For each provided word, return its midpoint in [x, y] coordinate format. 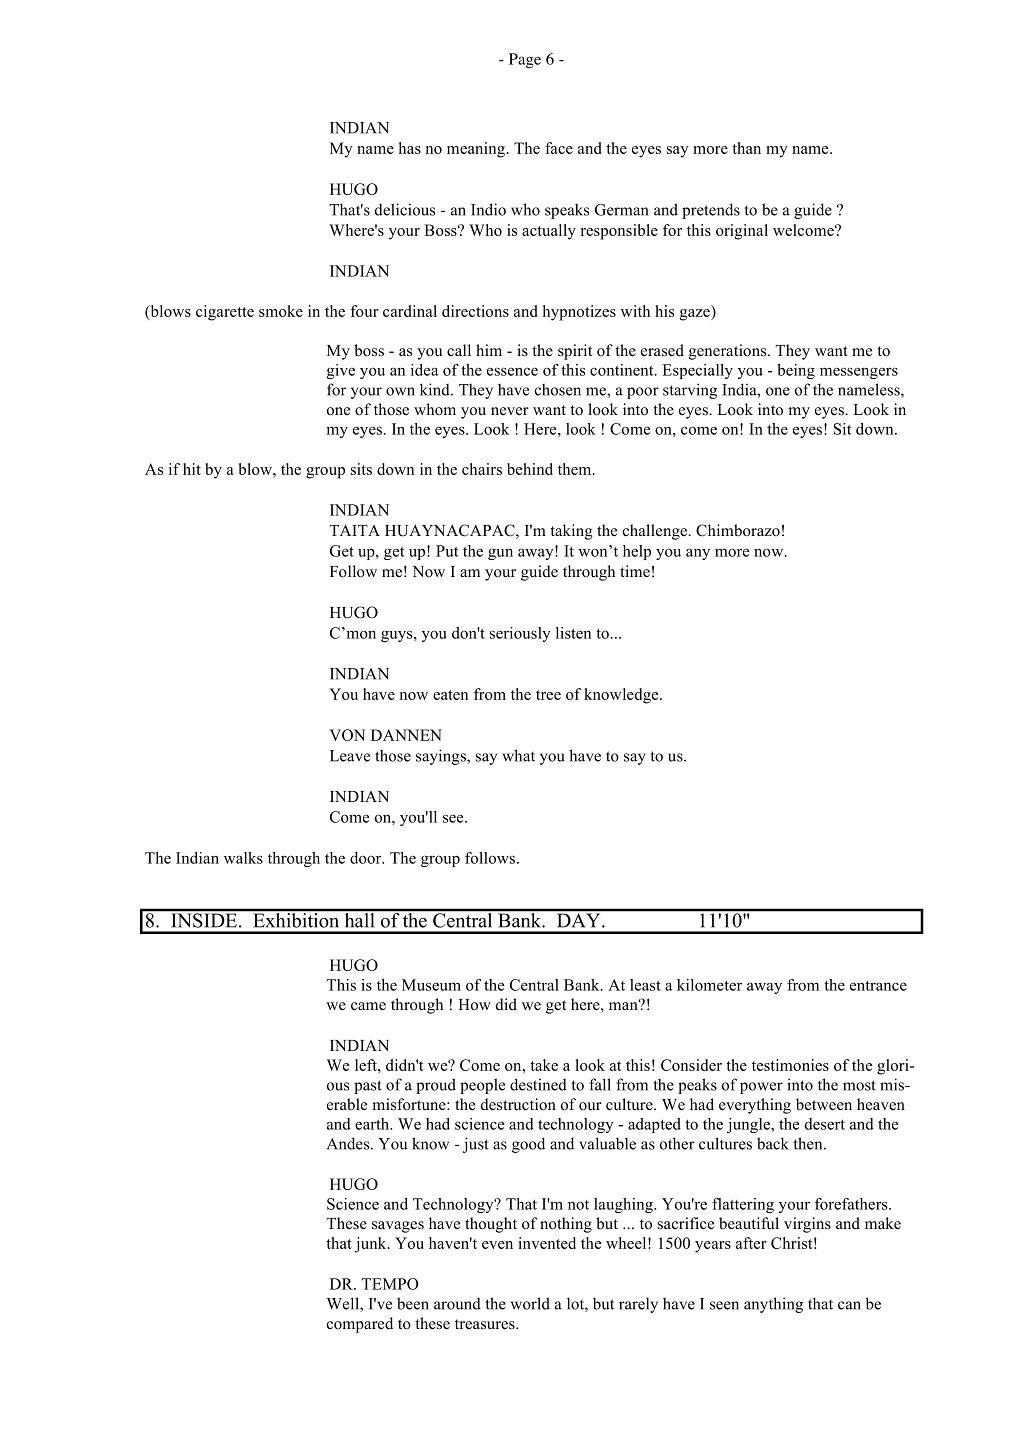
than [746, 148]
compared [360, 1325]
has [410, 148]
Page [525, 60]
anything [773, 1305]
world [530, 1303]
